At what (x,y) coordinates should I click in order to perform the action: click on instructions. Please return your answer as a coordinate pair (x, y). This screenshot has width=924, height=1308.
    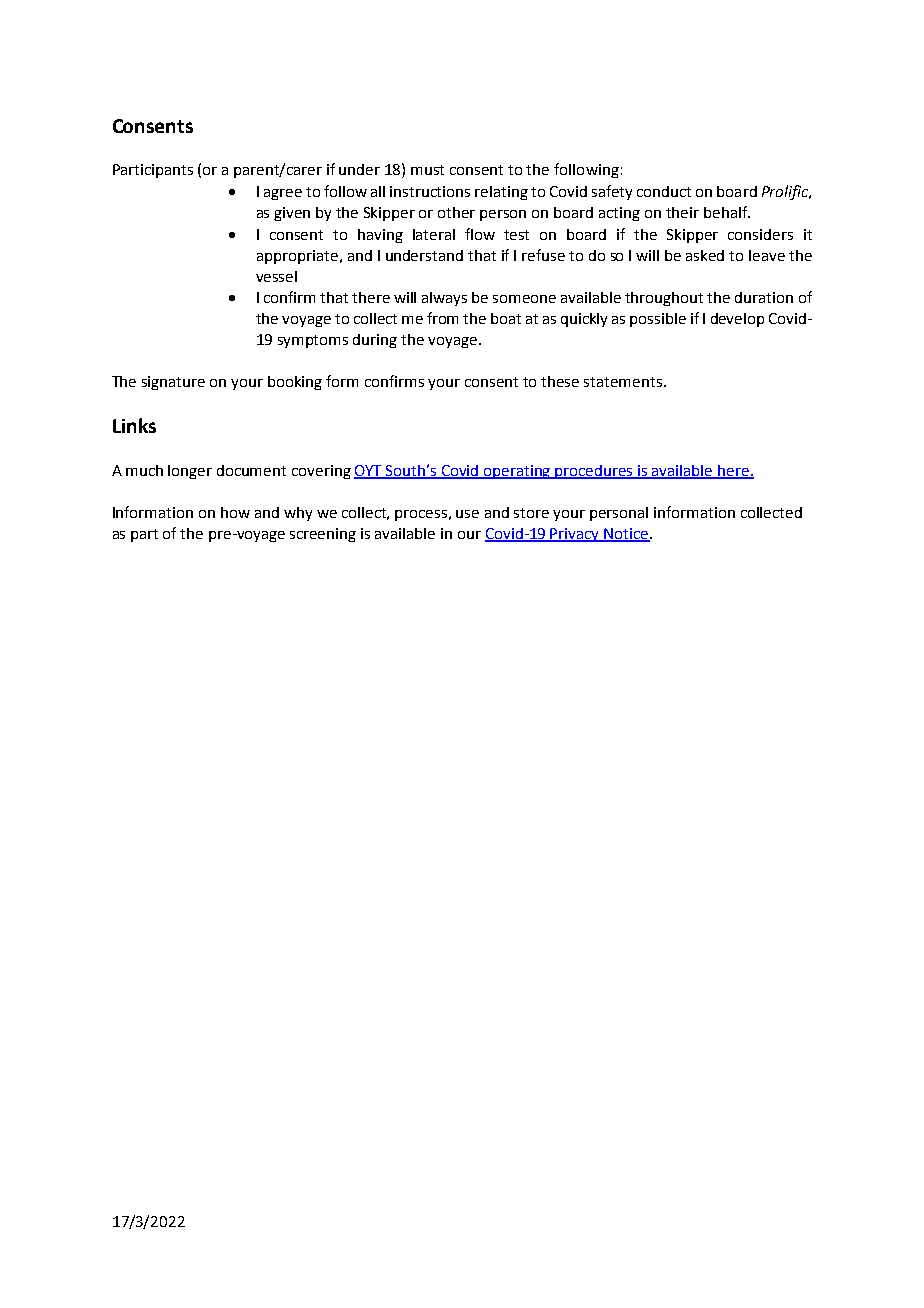
    Looking at the image, I should click on (430, 191).
